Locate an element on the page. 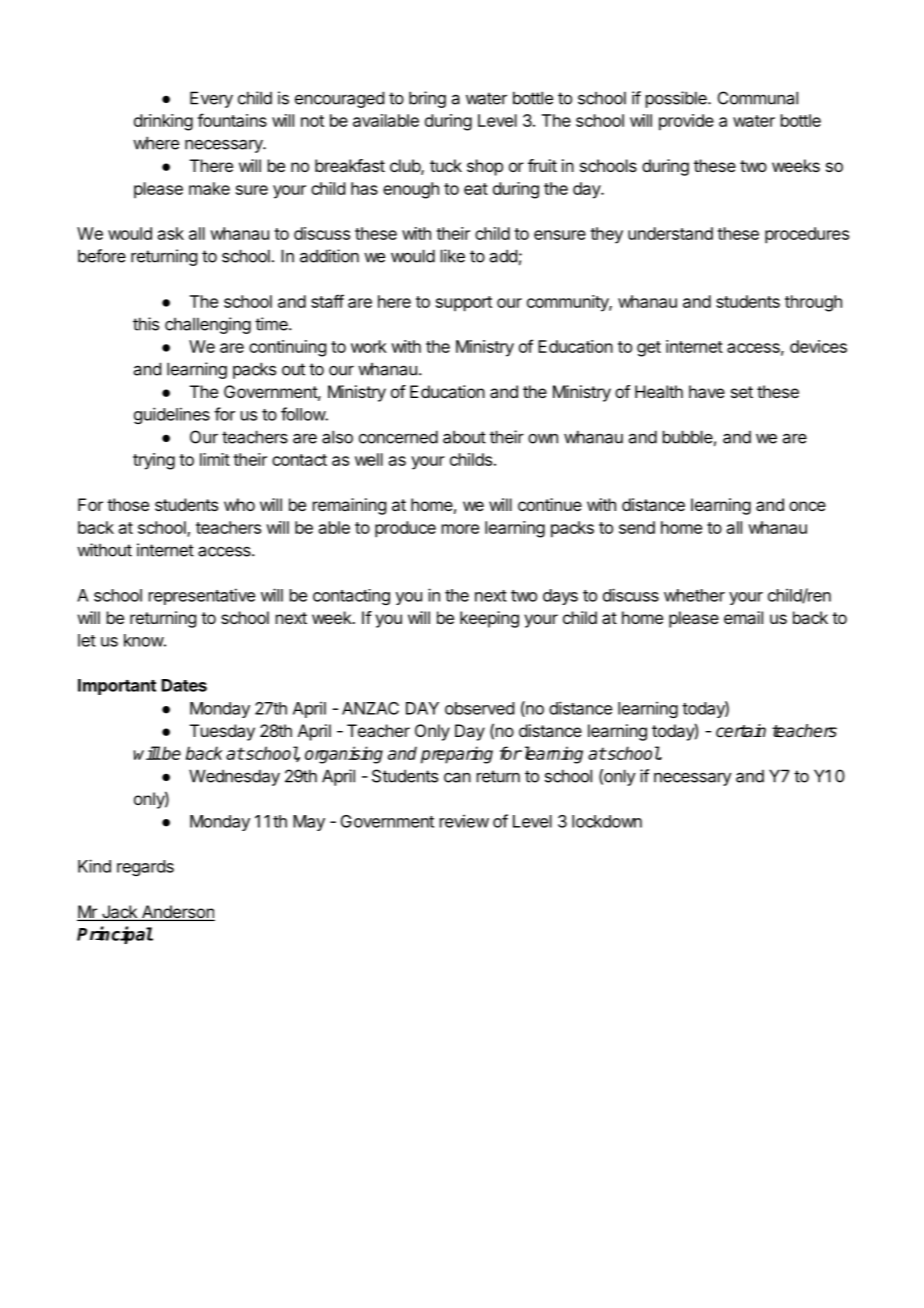 This page has height=1308, width=924. provide is located at coordinates (686, 122).
